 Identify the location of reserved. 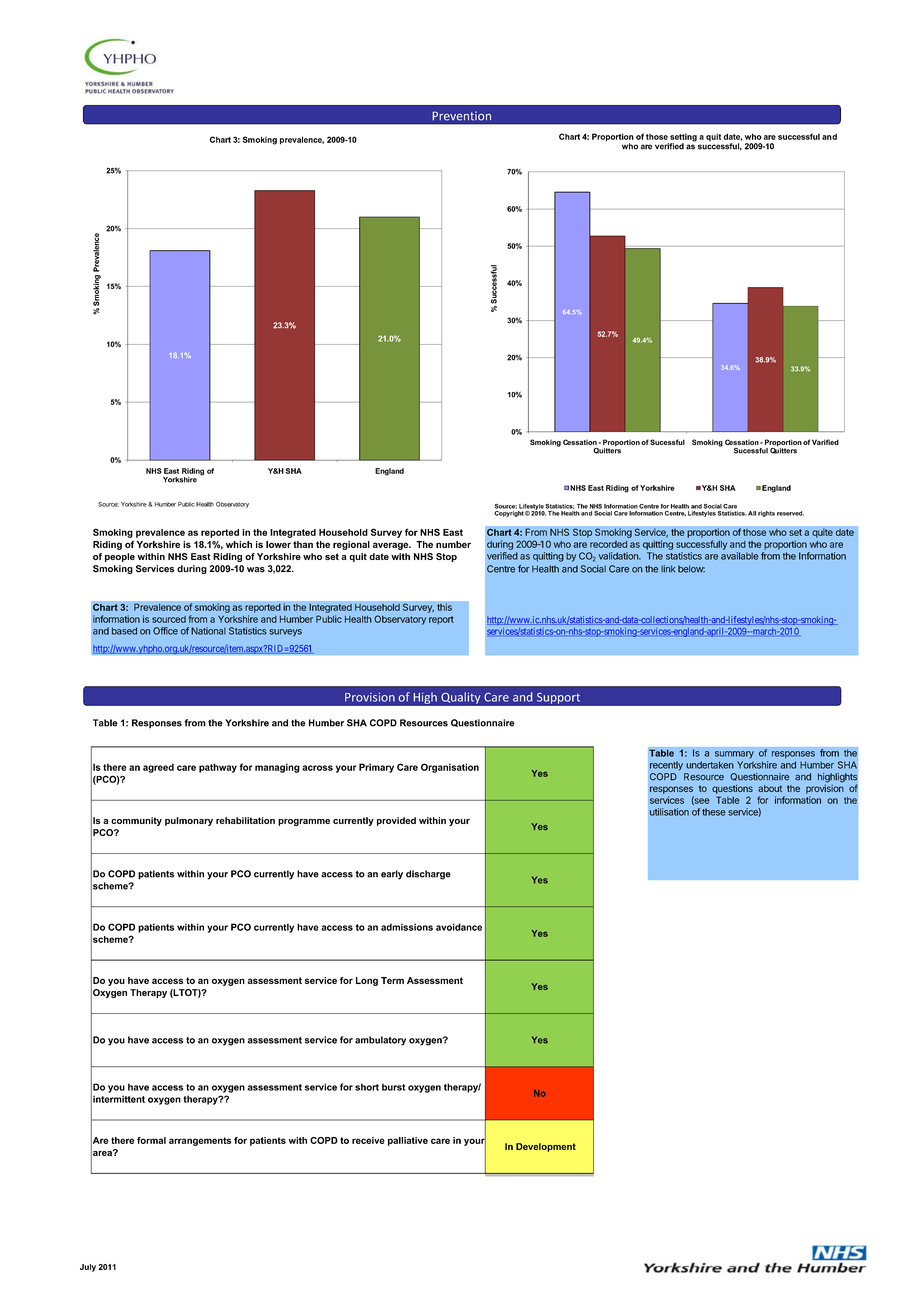
(790, 513).
